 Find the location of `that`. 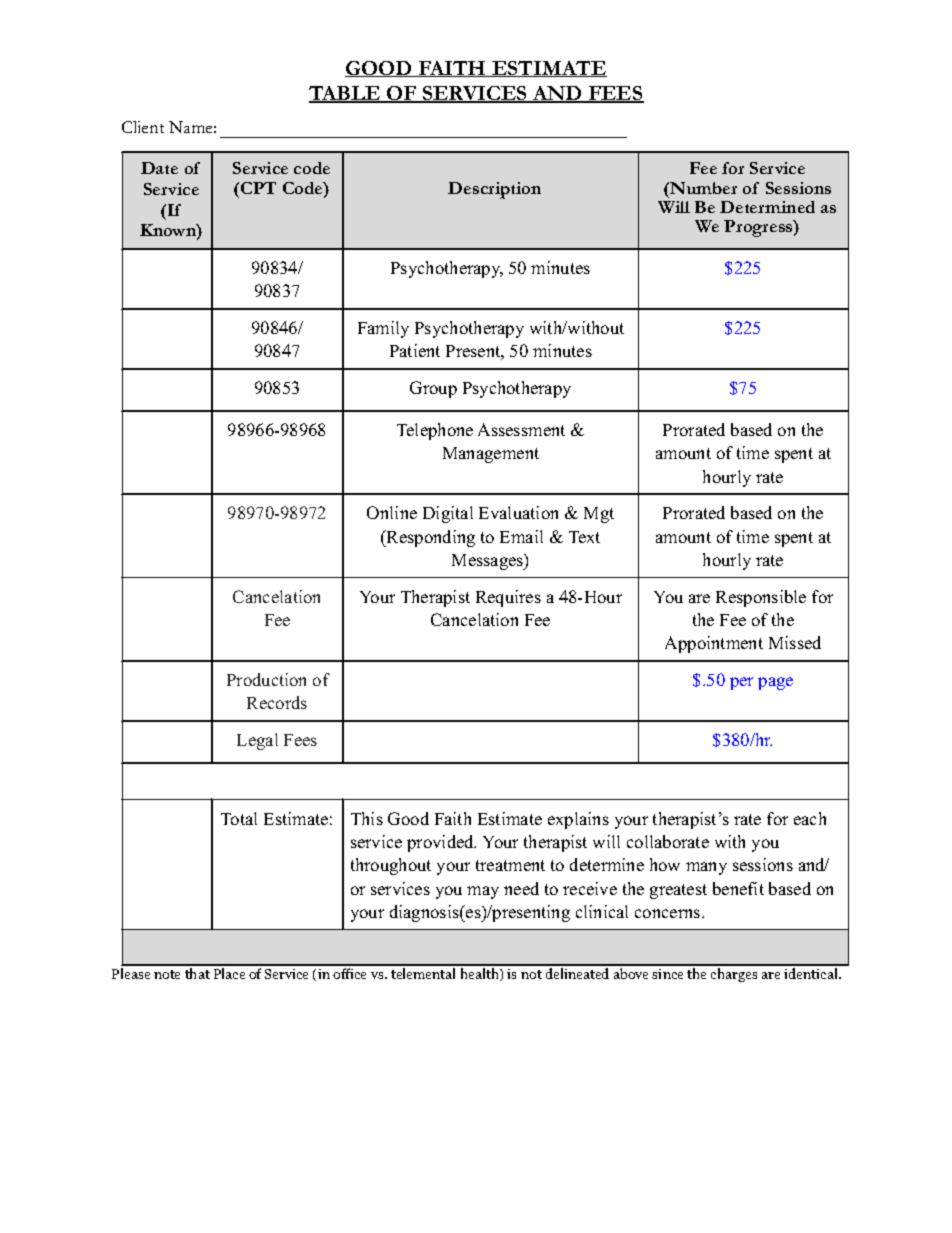

that is located at coordinates (197, 973).
